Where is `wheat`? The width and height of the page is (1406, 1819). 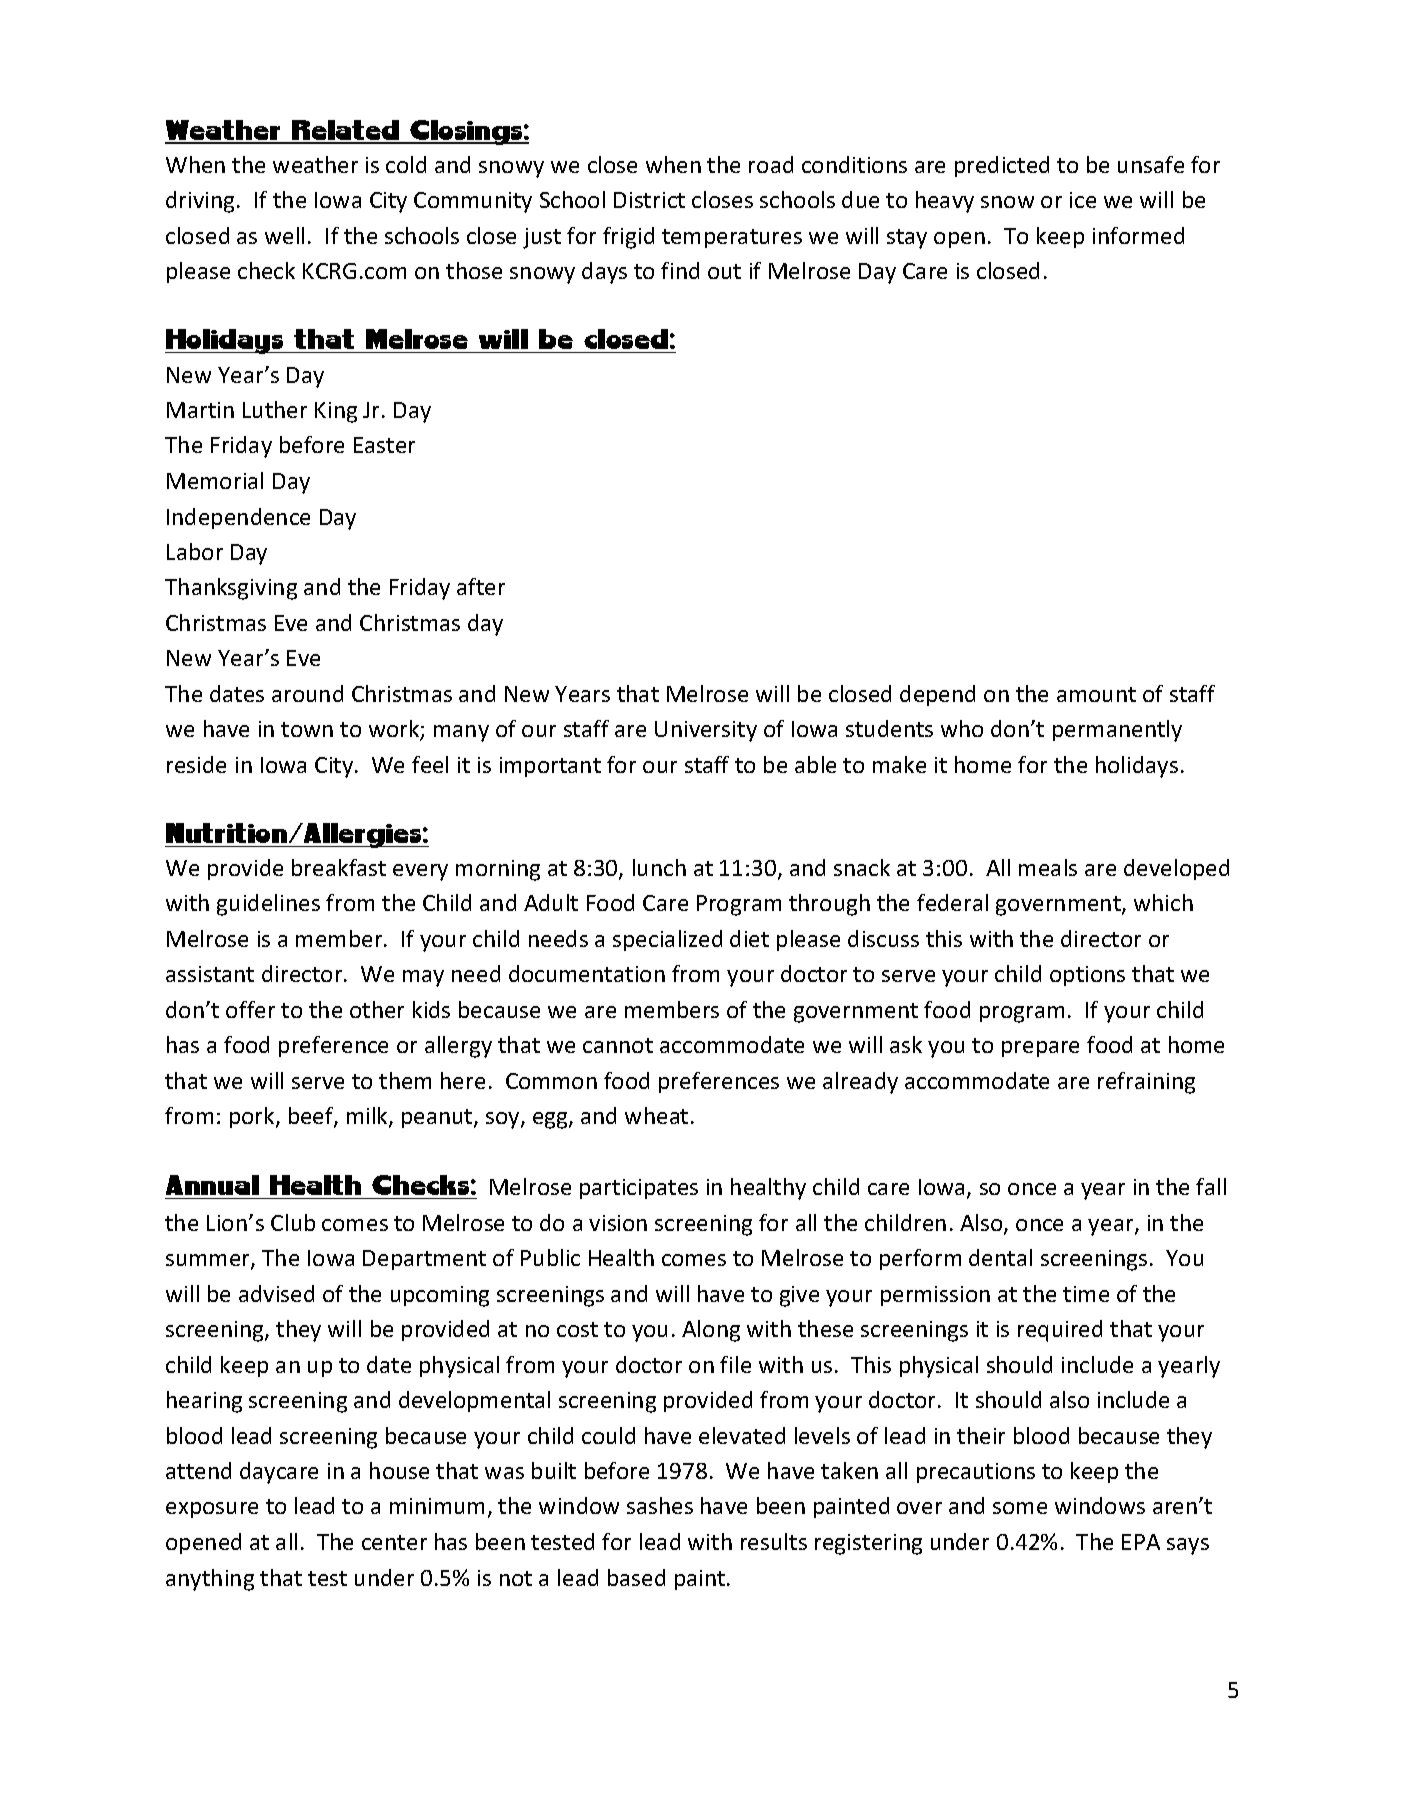
wheat is located at coordinates (656, 1115).
